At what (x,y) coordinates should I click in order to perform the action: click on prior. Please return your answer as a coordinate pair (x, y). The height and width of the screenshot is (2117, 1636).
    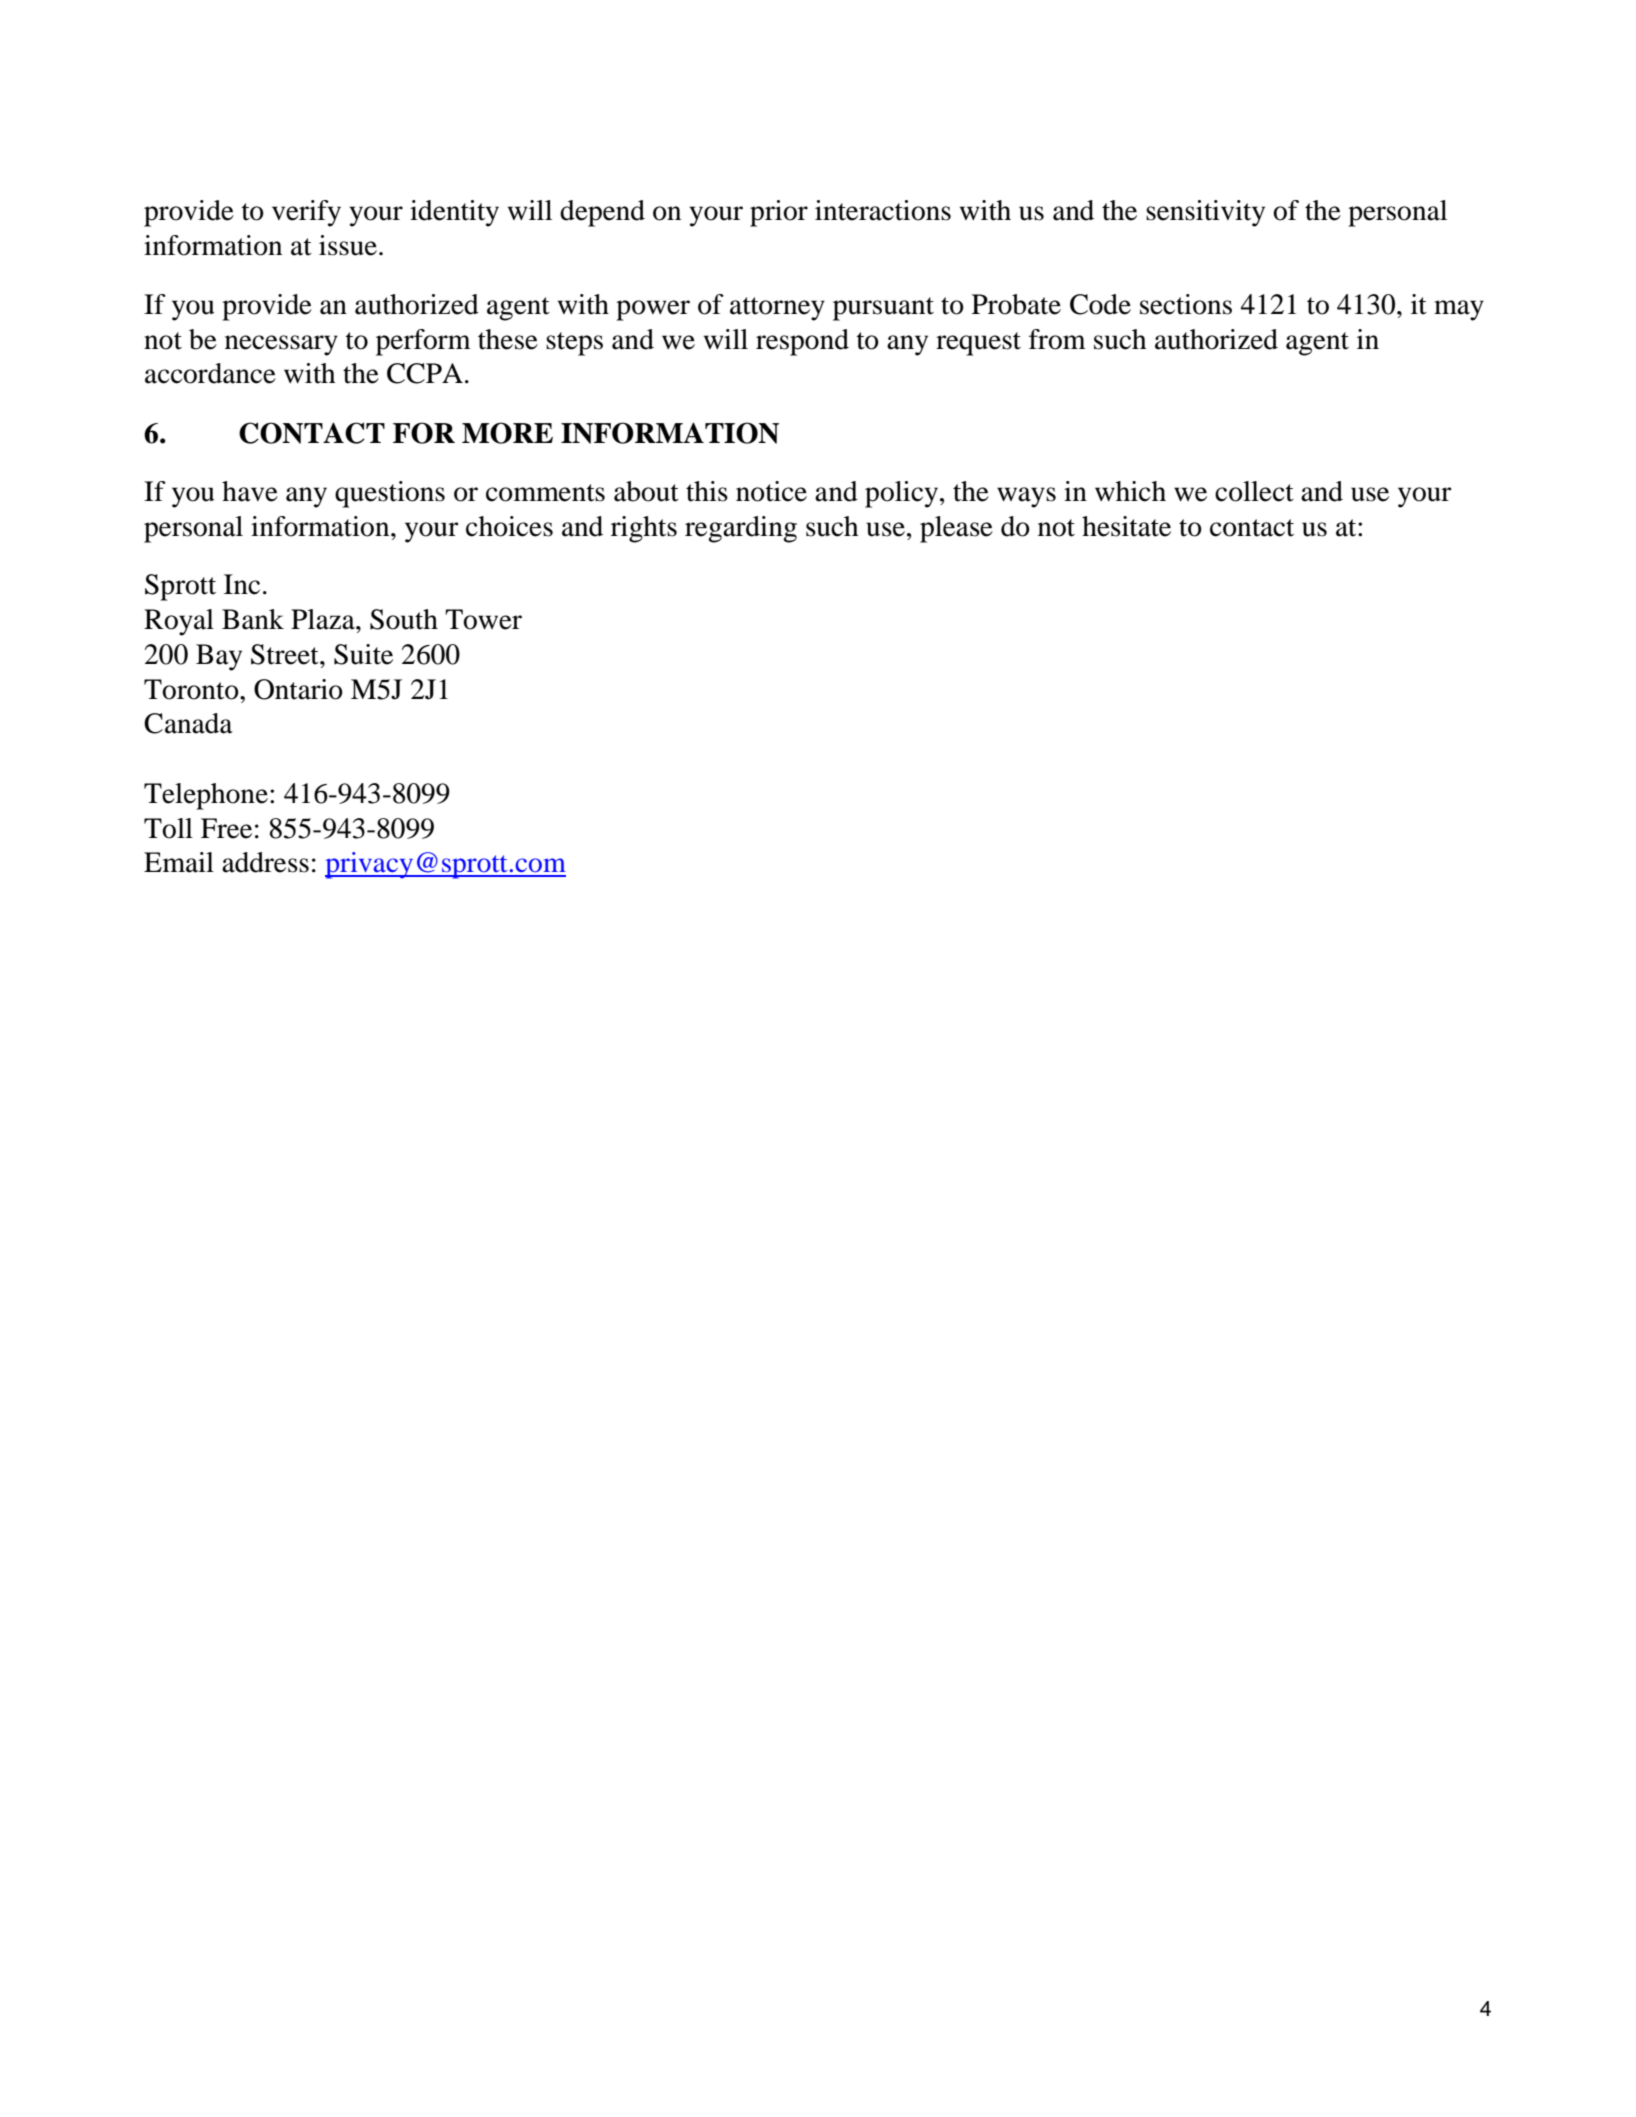
    Looking at the image, I should click on (779, 213).
